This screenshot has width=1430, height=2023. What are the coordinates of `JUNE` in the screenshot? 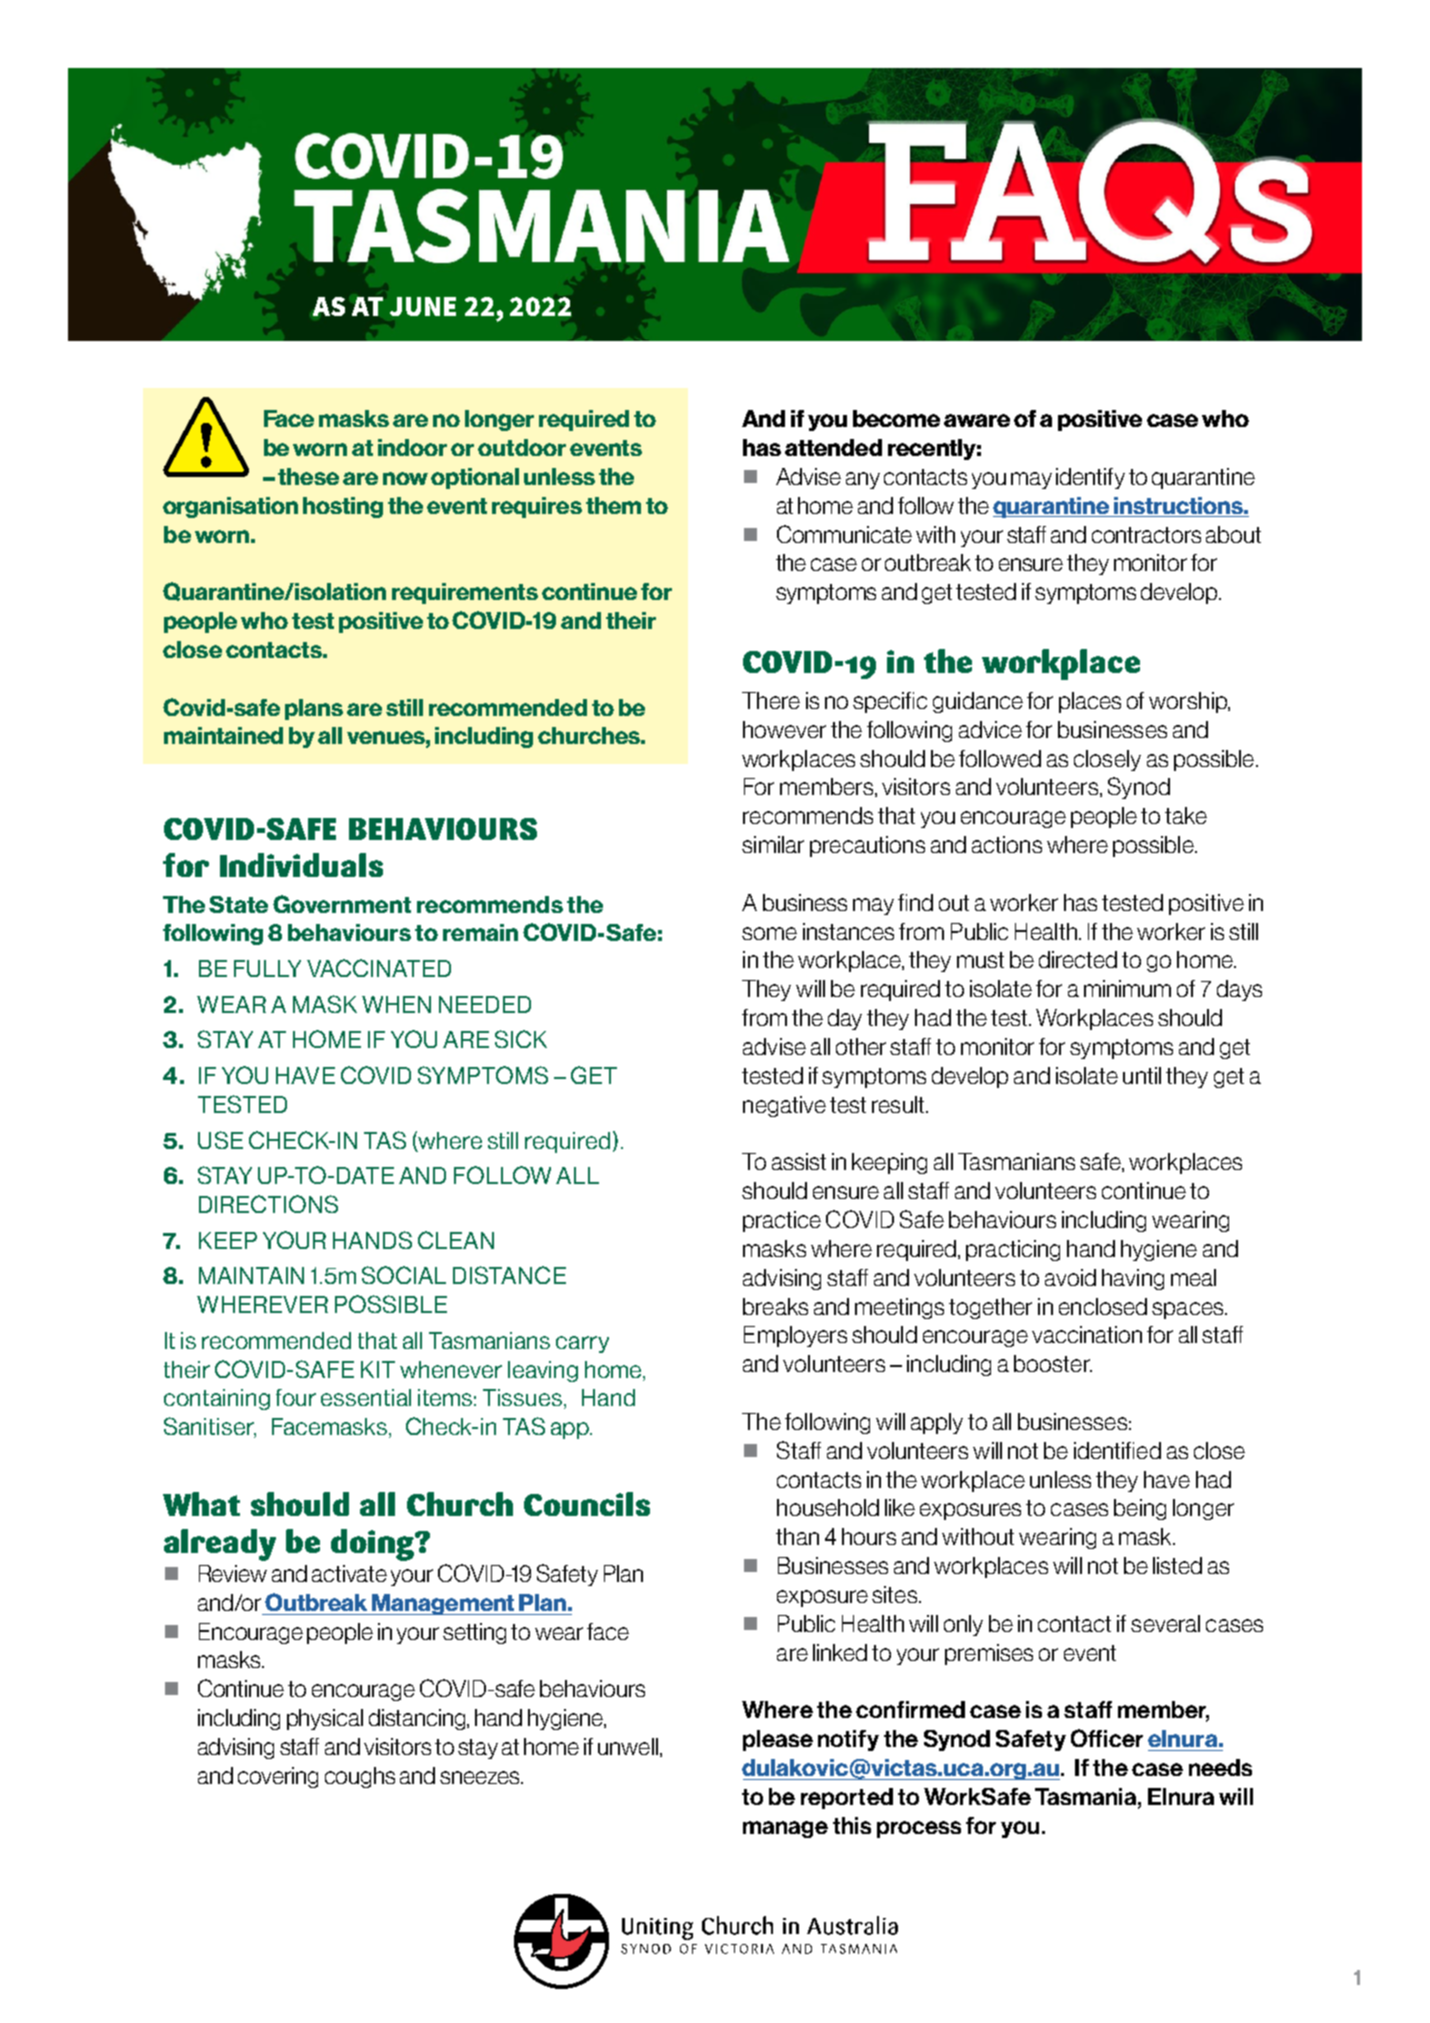 It's located at (423, 306).
